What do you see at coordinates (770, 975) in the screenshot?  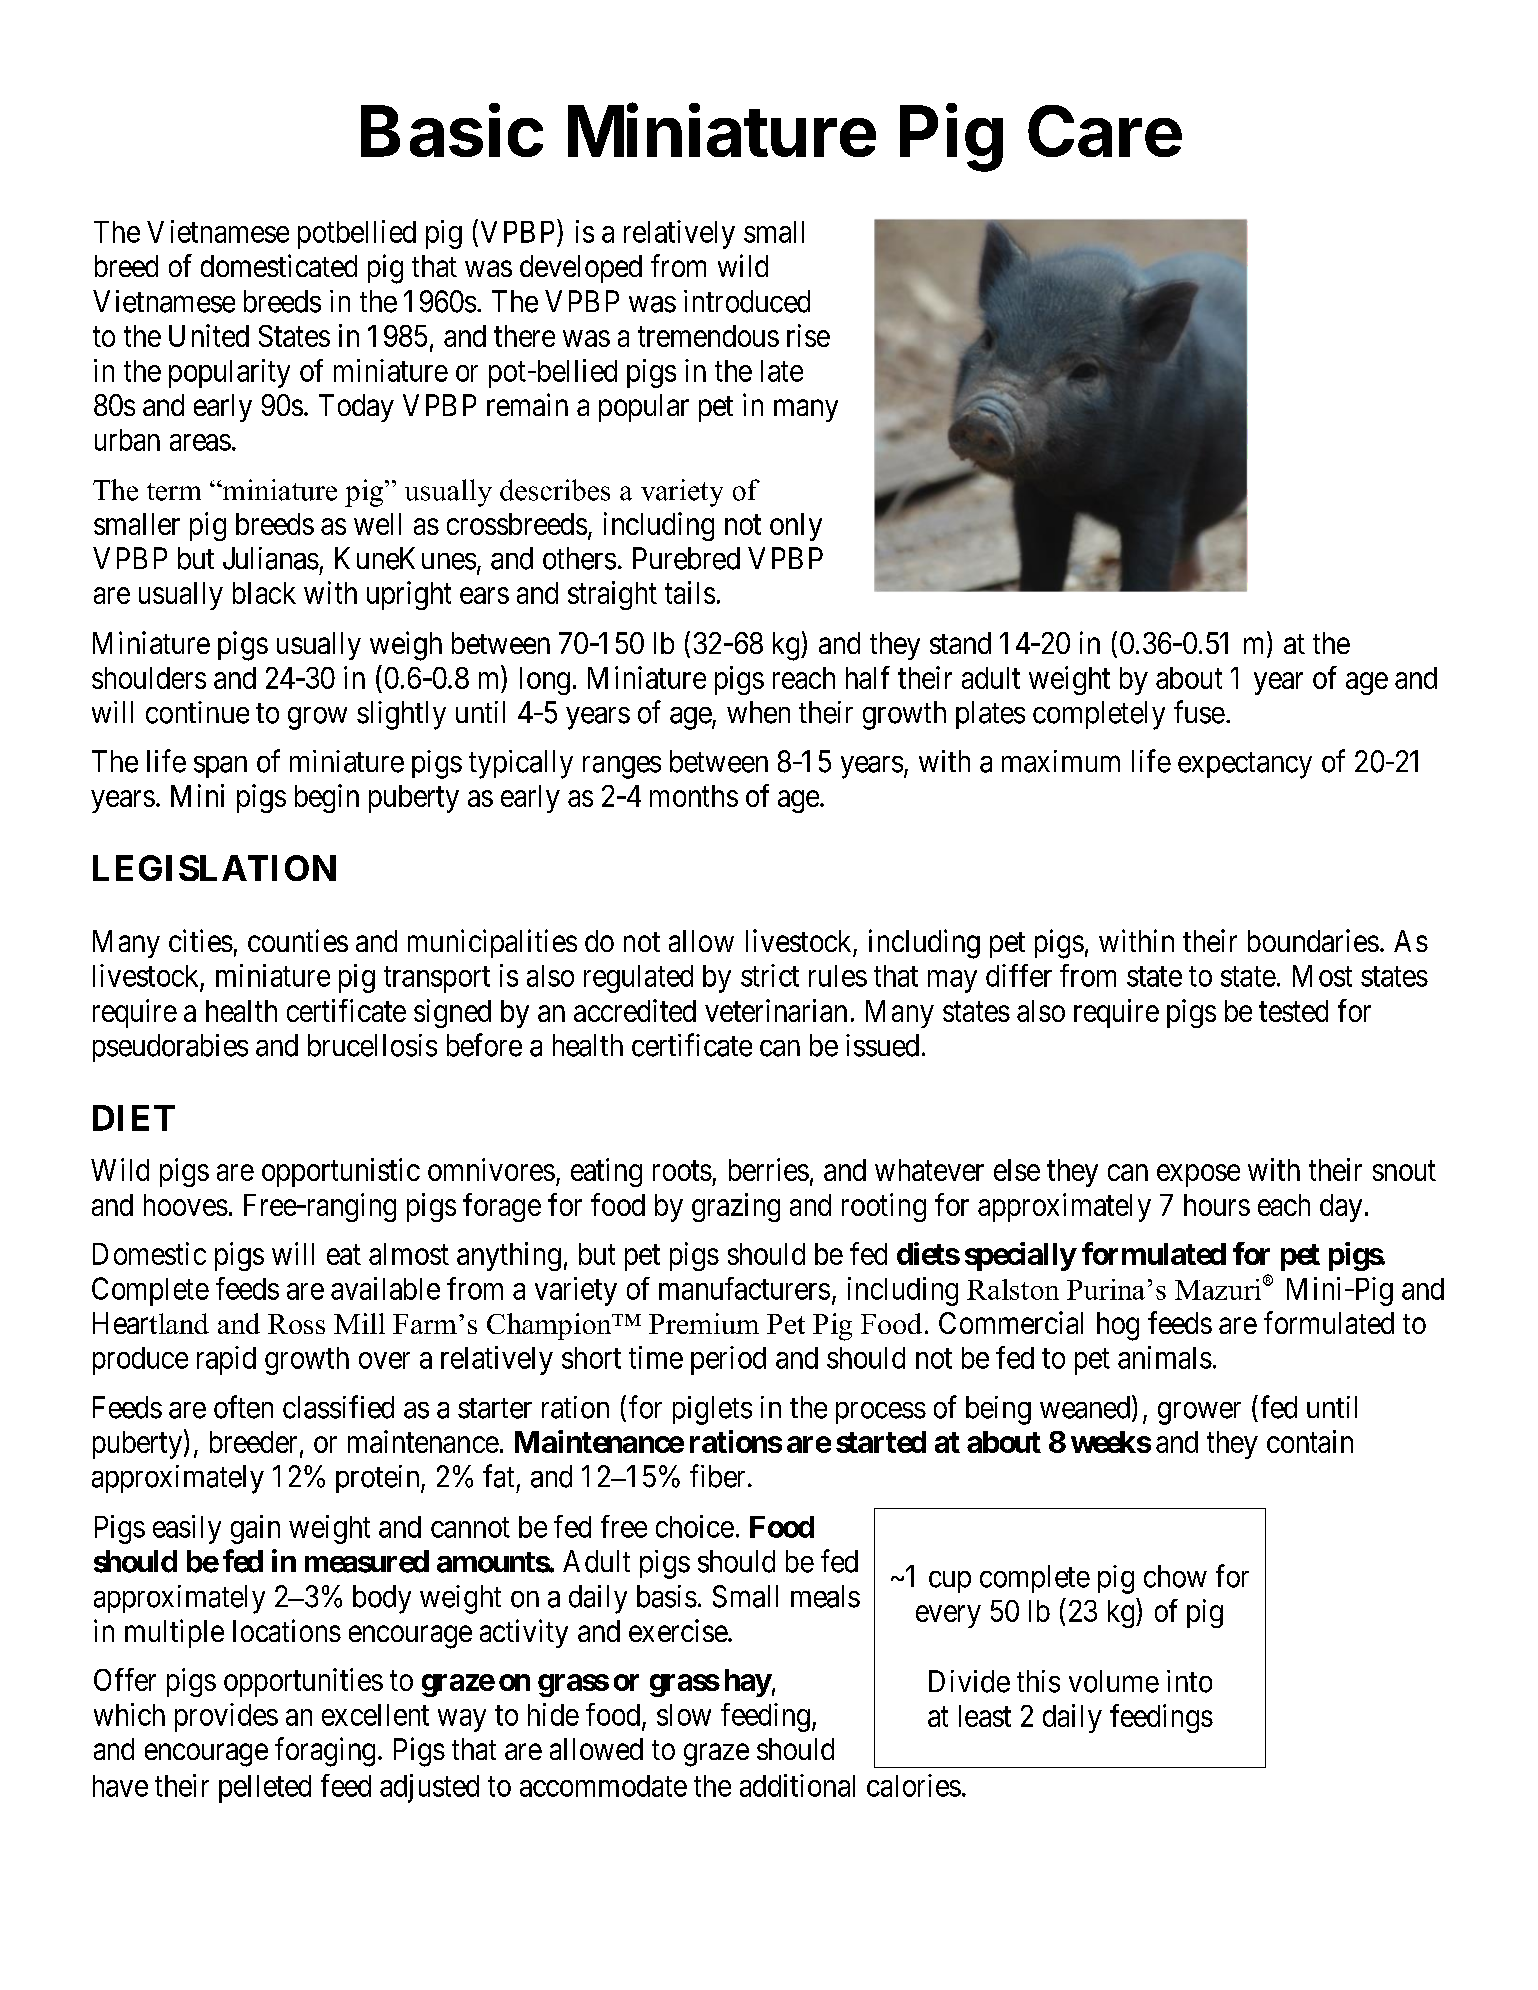 I see `strict` at bounding box center [770, 975].
